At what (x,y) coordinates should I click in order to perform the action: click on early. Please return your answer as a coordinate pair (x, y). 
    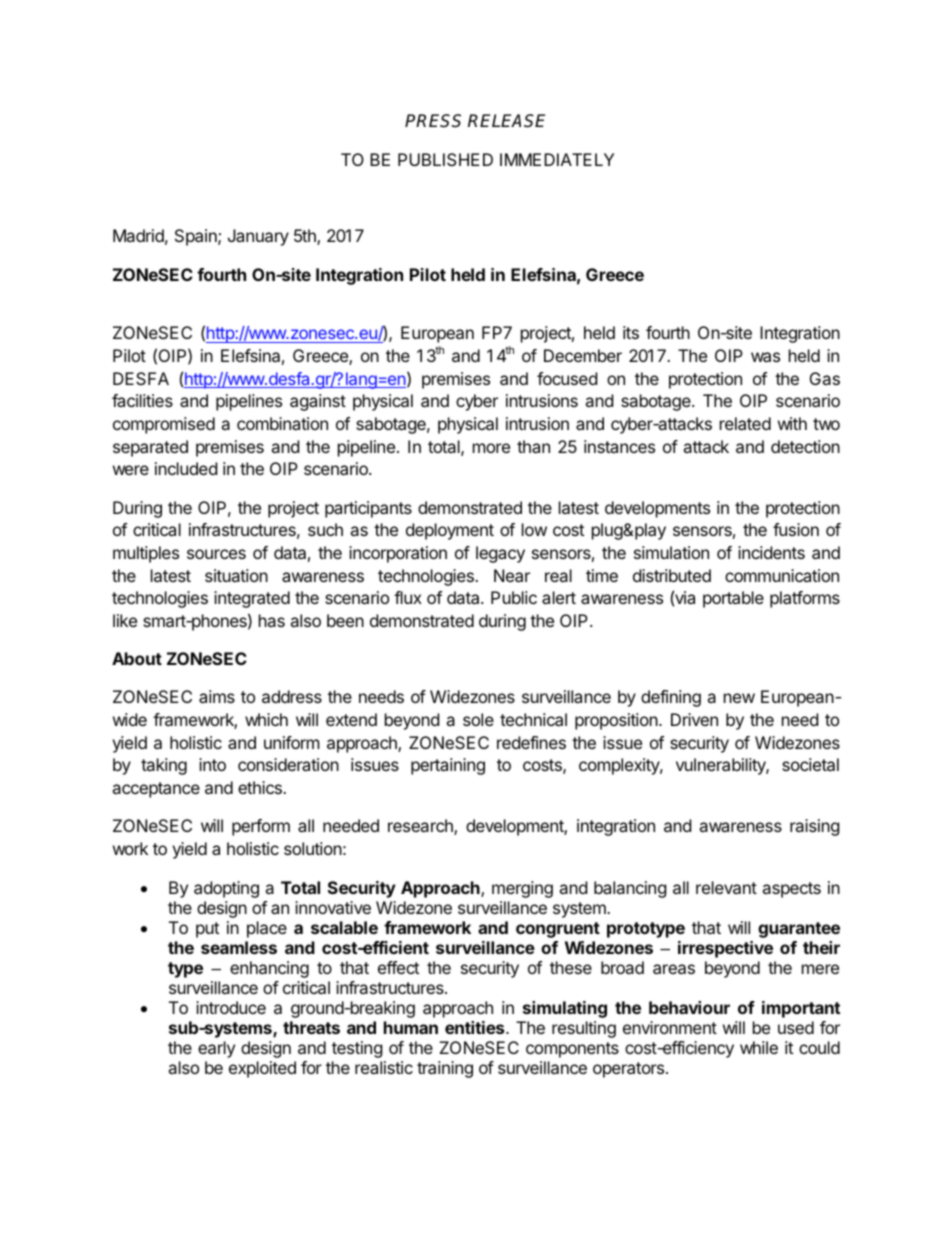
    Looking at the image, I should click on (216, 1049).
